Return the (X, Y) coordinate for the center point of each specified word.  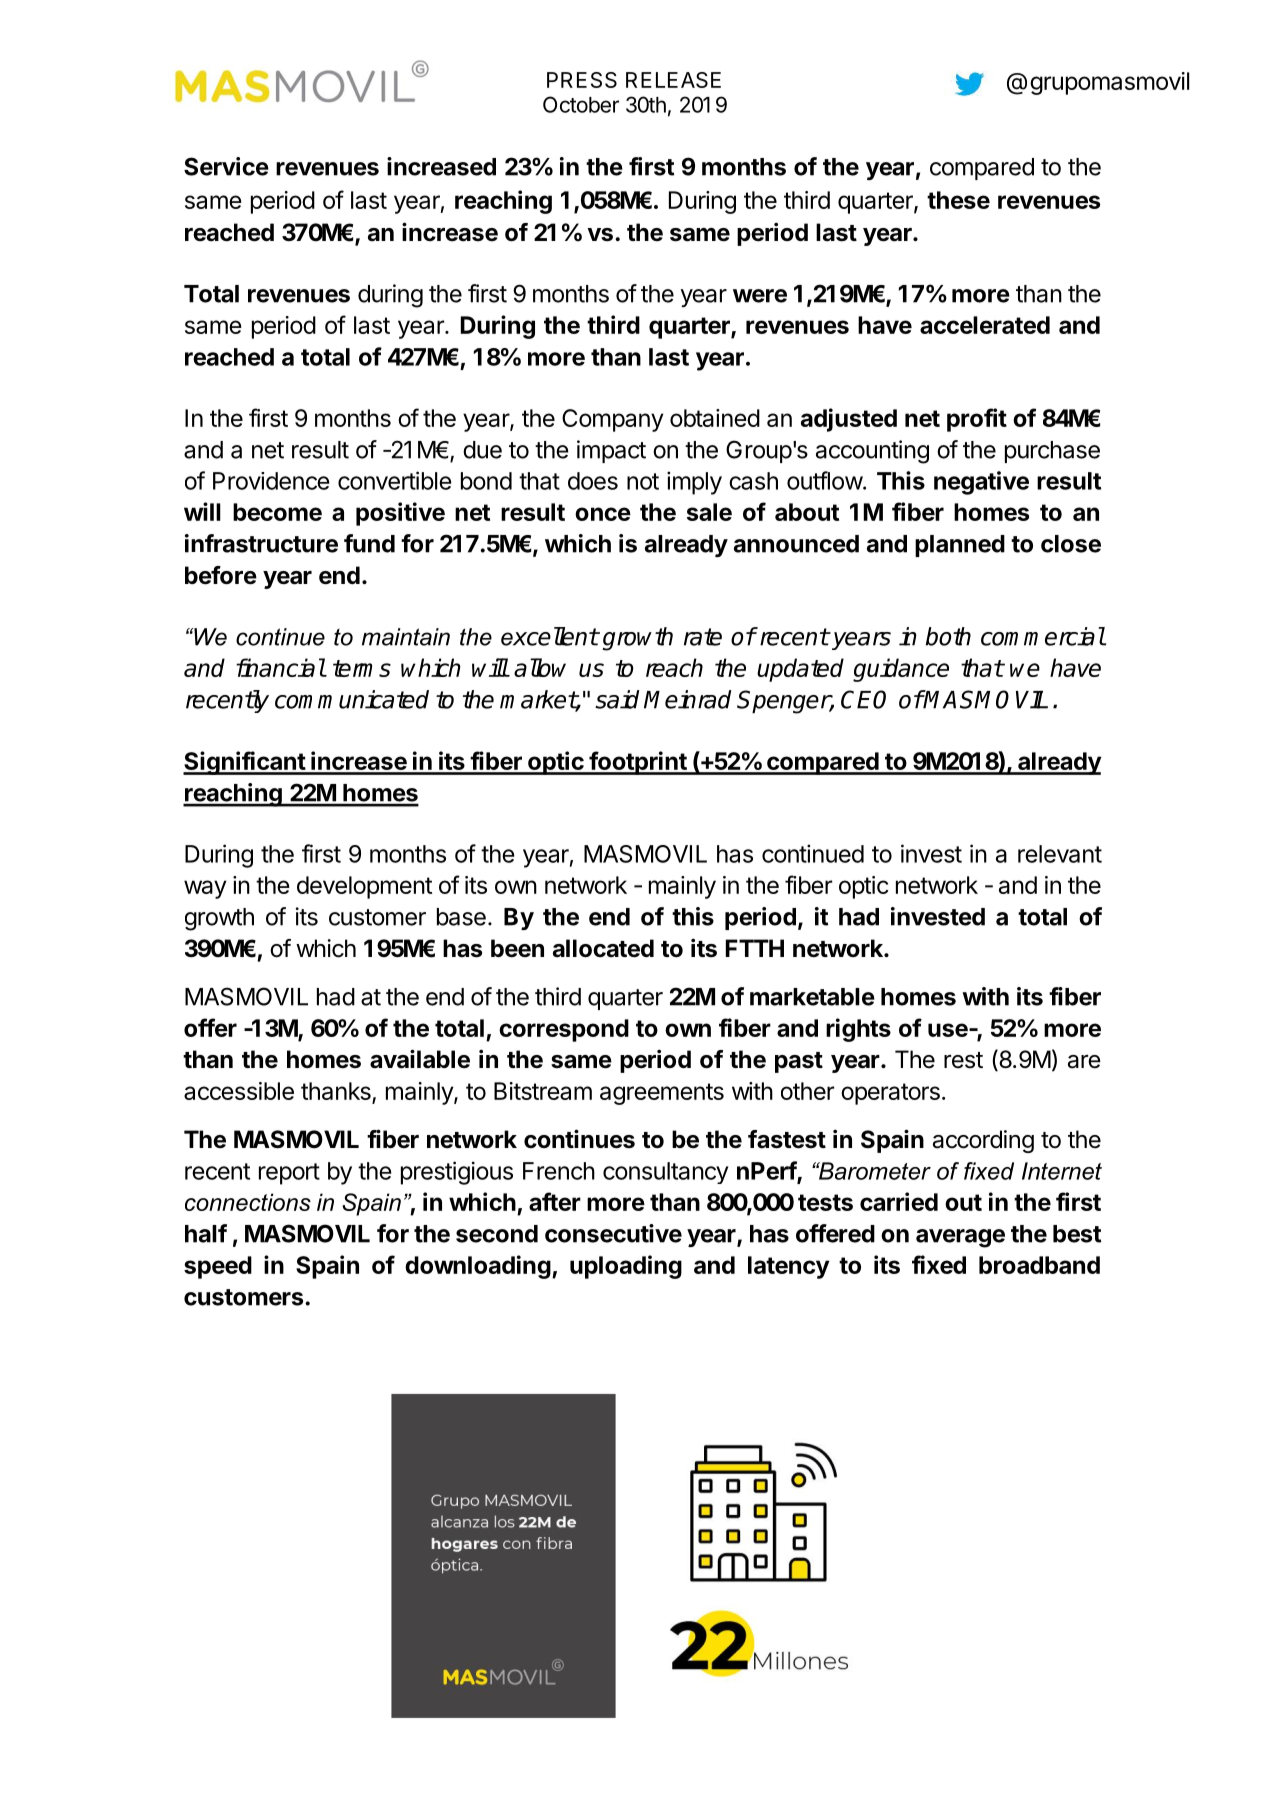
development (364, 887)
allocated (603, 948)
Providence (271, 481)
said (617, 699)
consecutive (613, 1233)
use (948, 1030)
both (948, 636)
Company (613, 420)
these (958, 200)
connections (248, 1202)
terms (362, 668)
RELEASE (673, 80)
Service (226, 166)
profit (977, 420)
